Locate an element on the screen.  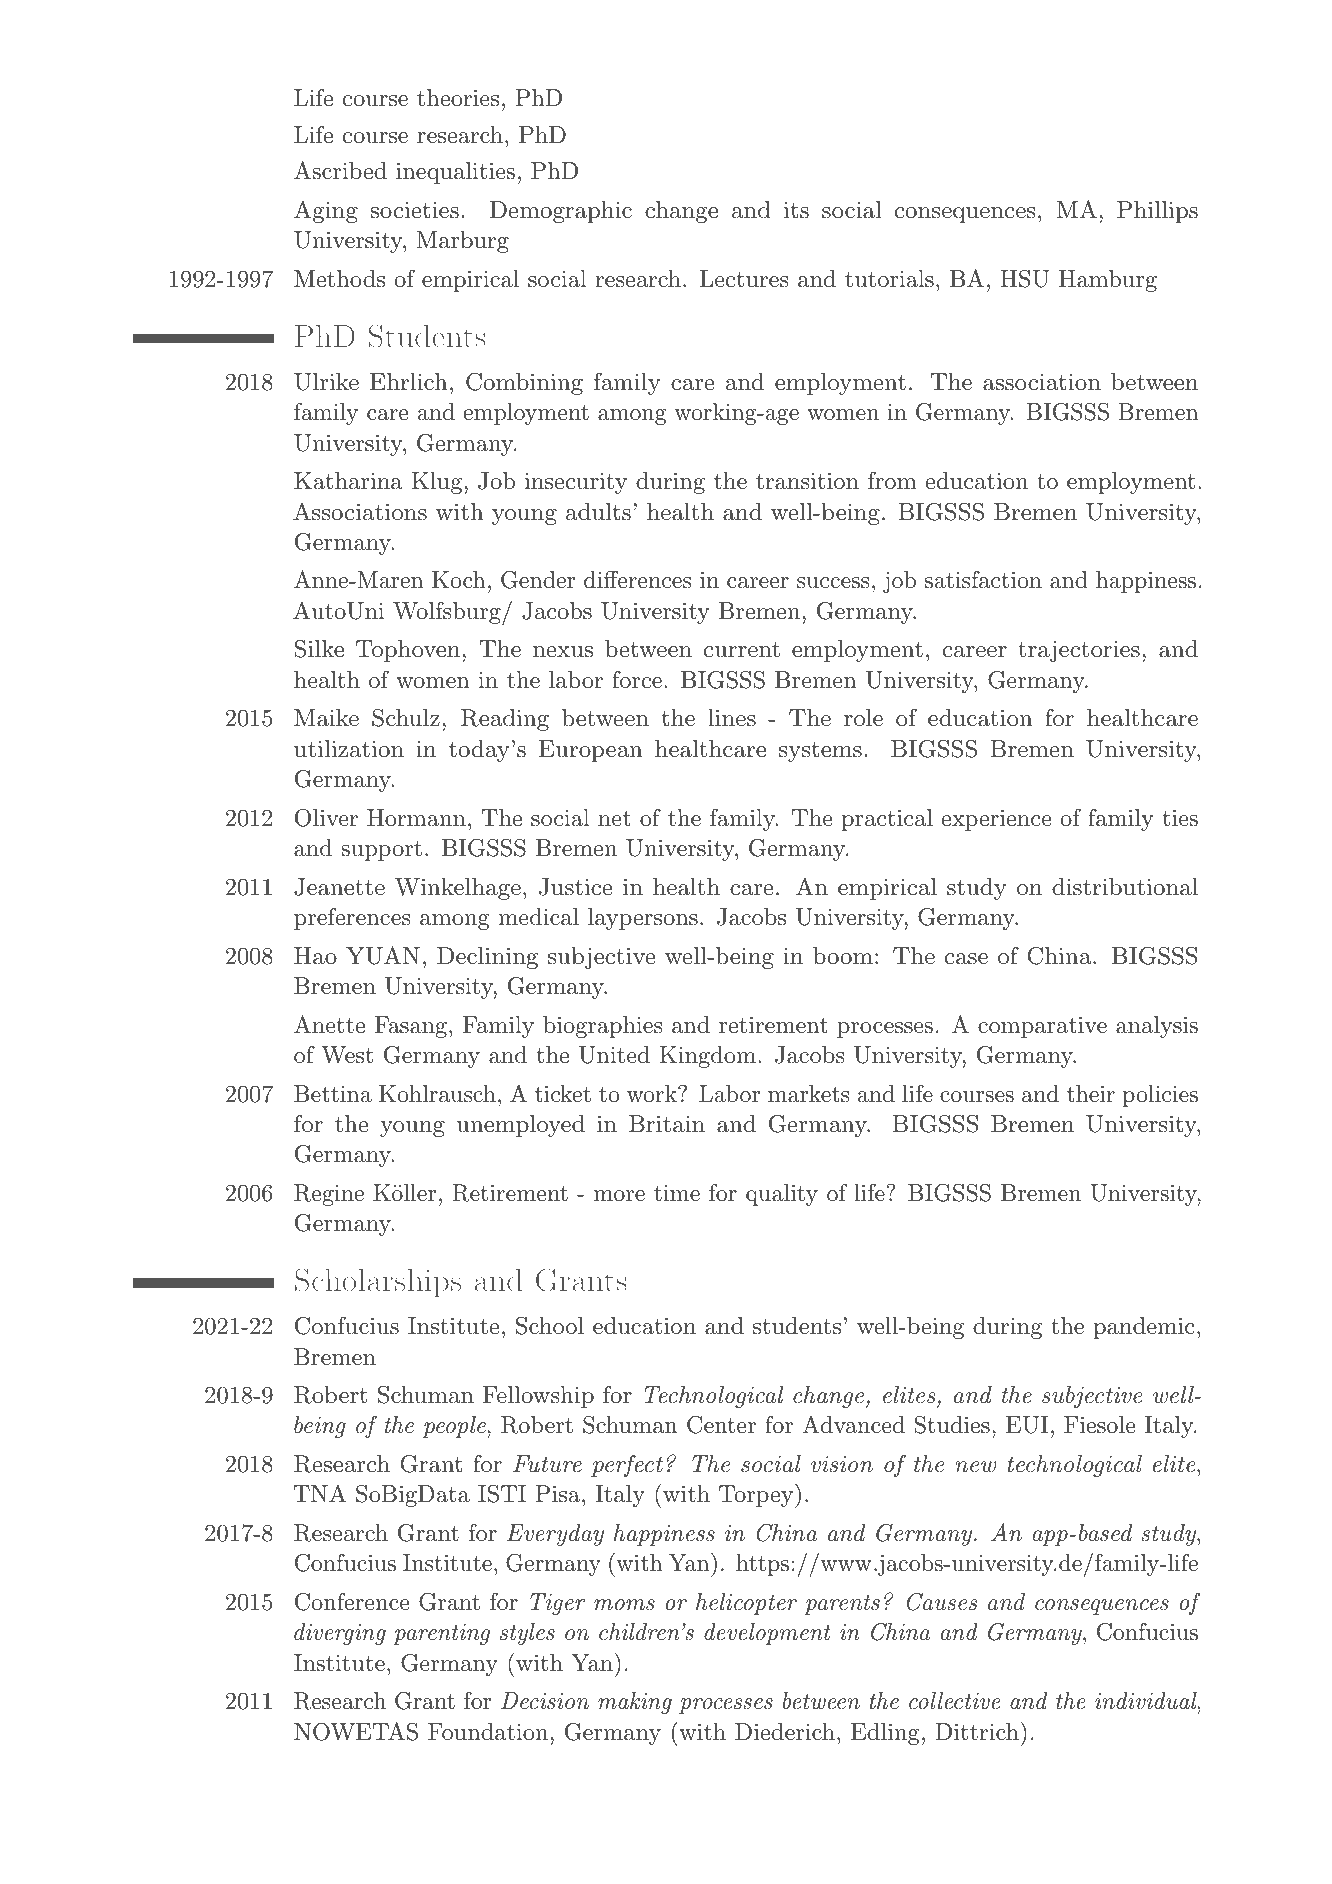
development is located at coordinates (767, 1634).
